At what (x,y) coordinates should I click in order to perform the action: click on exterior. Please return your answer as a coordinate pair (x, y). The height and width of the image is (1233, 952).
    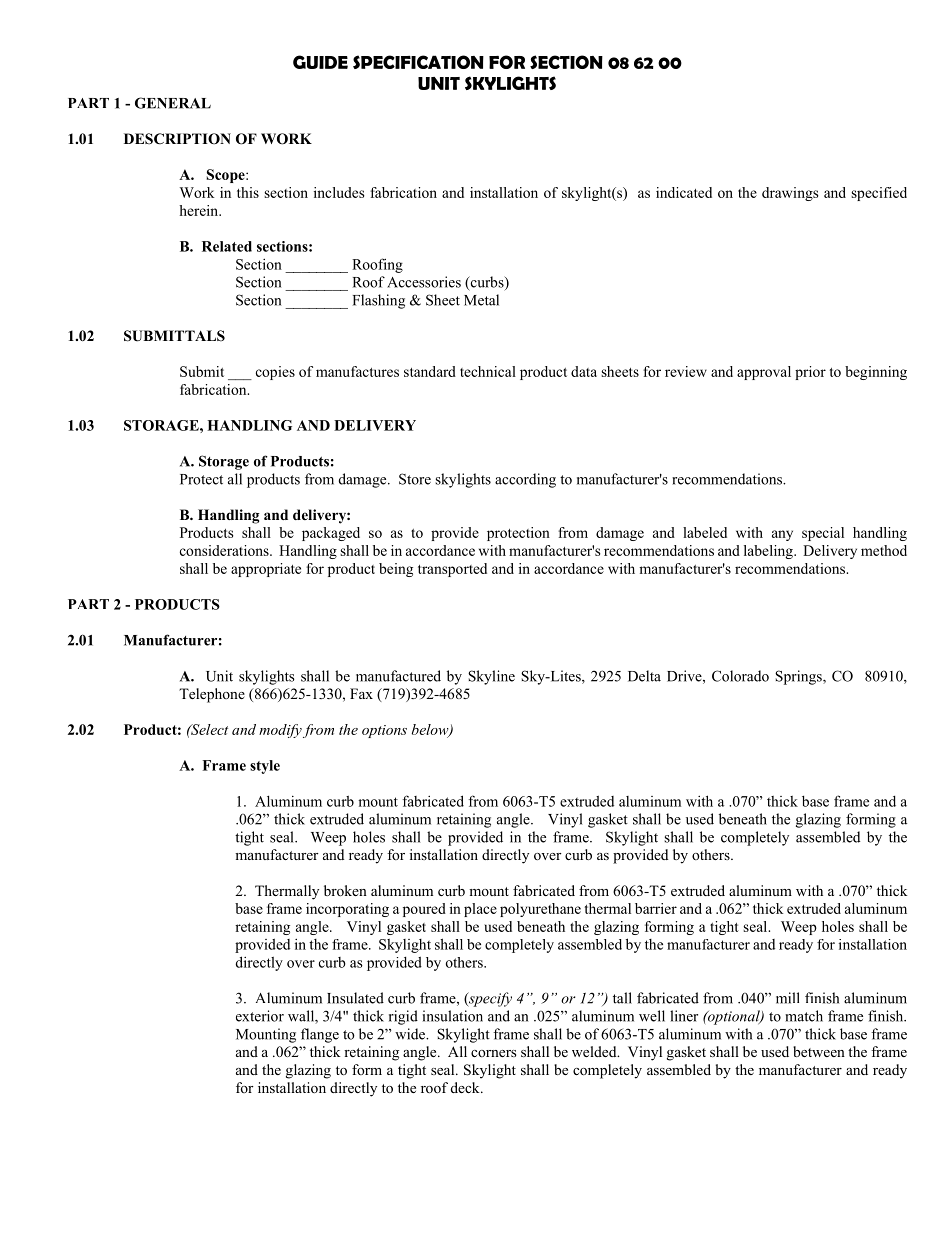
    Looking at the image, I should click on (260, 1016).
